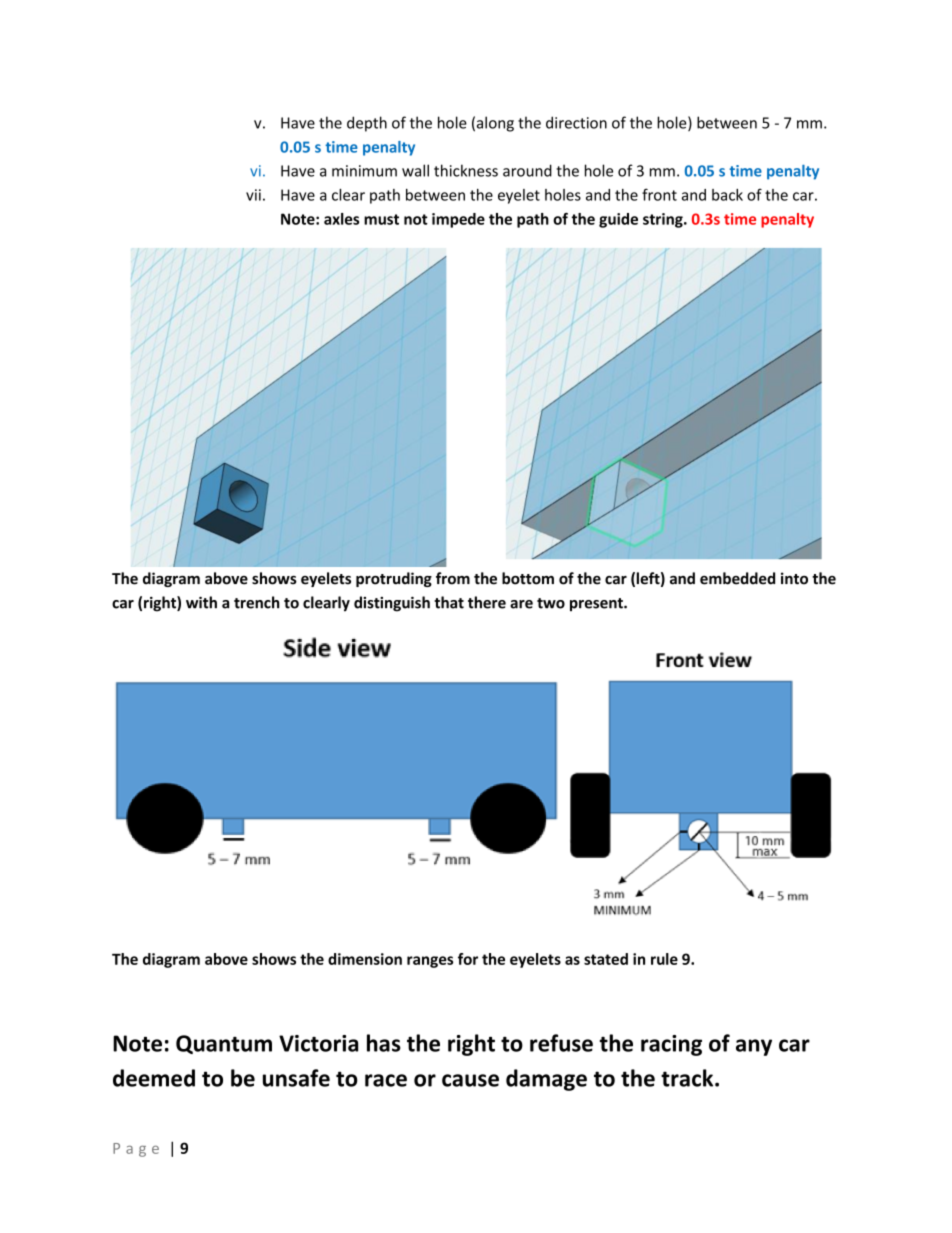 The height and width of the document is (1233, 952). Describe the element at coordinates (253, 195) in the document. I see `vii` at that location.
